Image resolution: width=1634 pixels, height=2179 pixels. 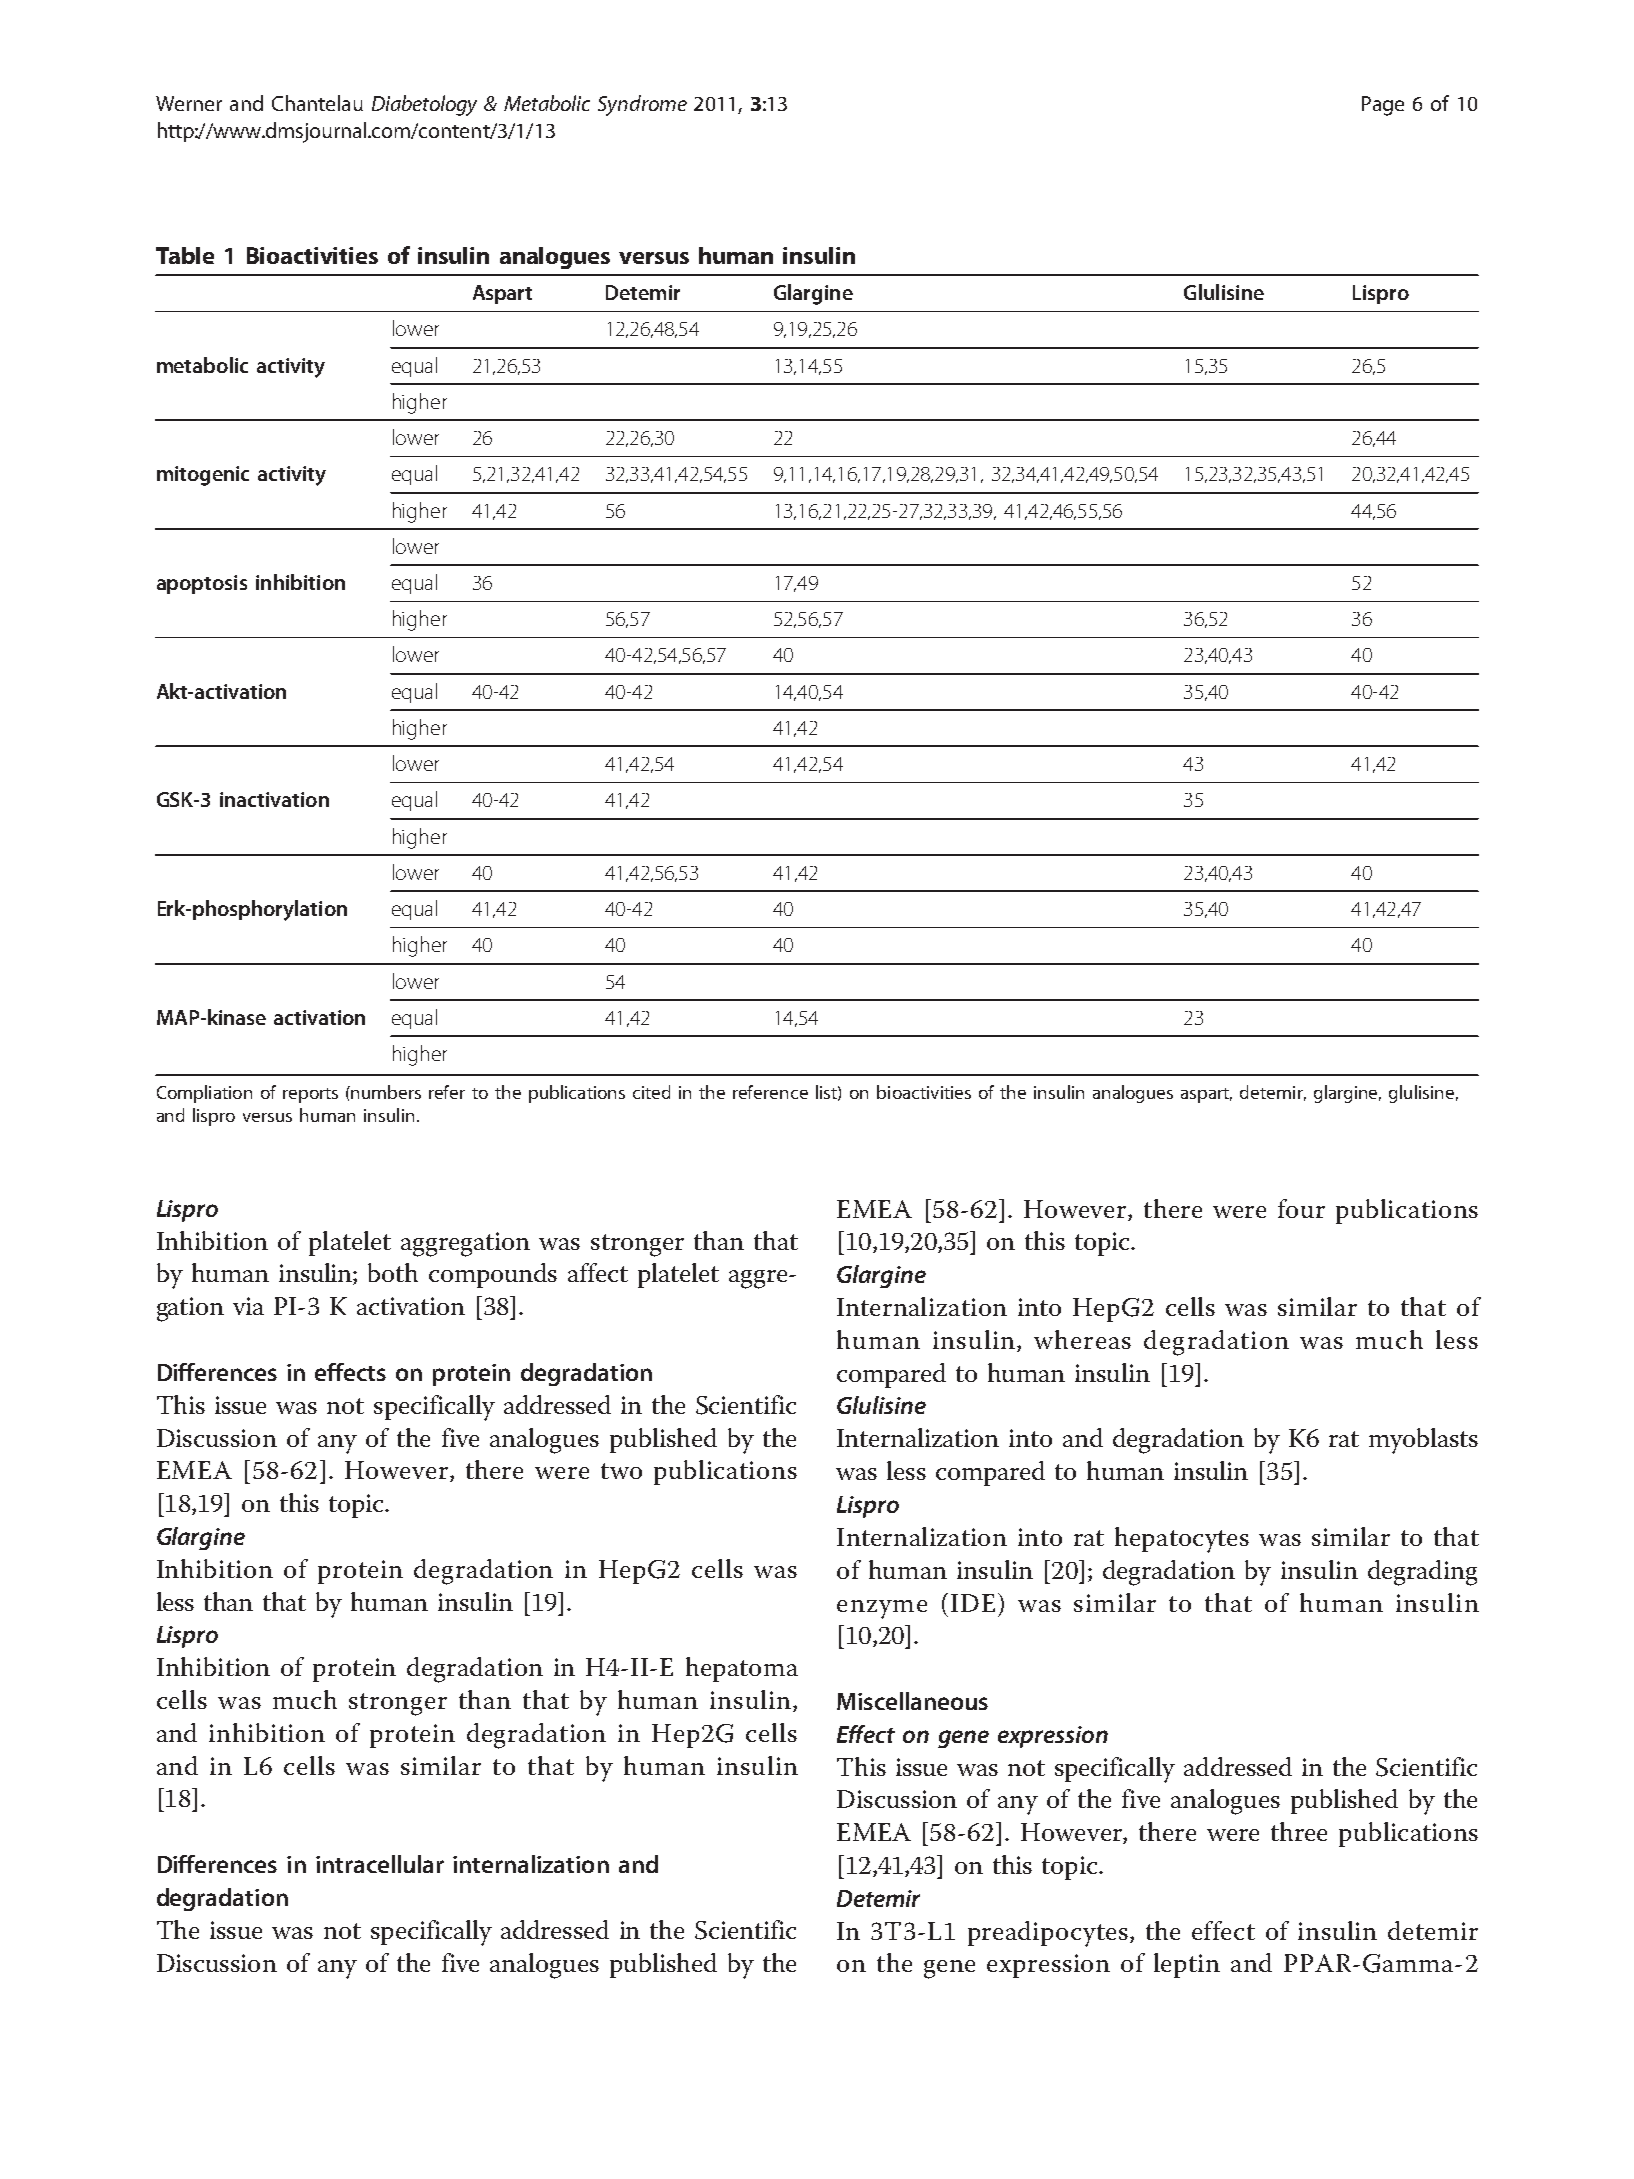 What do you see at coordinates (202, 584) in the screenshot?
I see `apoptosis` at bounding box center [202, 584].
